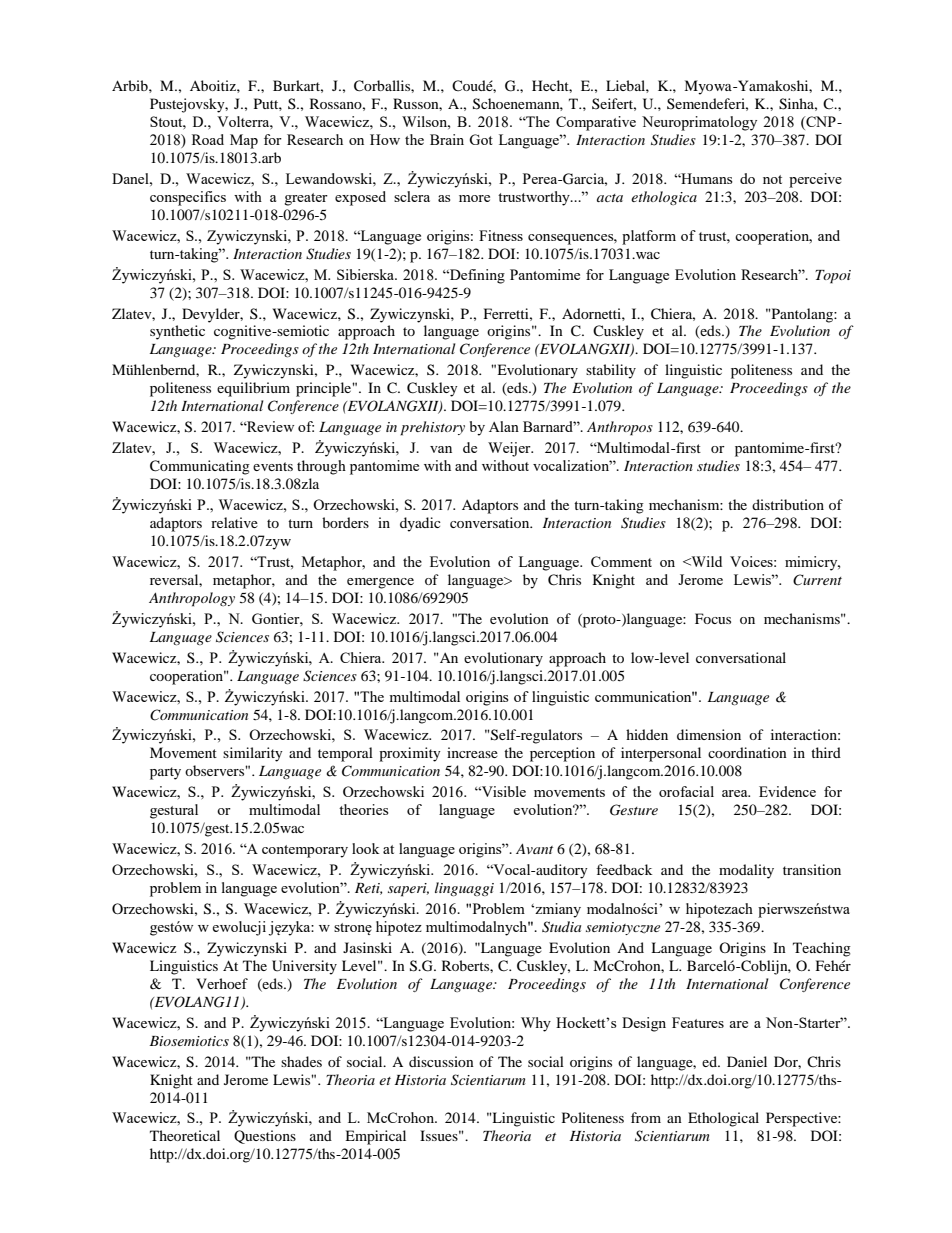 This document has width=952, height=1233. Describe the element at coordinates (772, 179) in the document. I see `not` at that location.
